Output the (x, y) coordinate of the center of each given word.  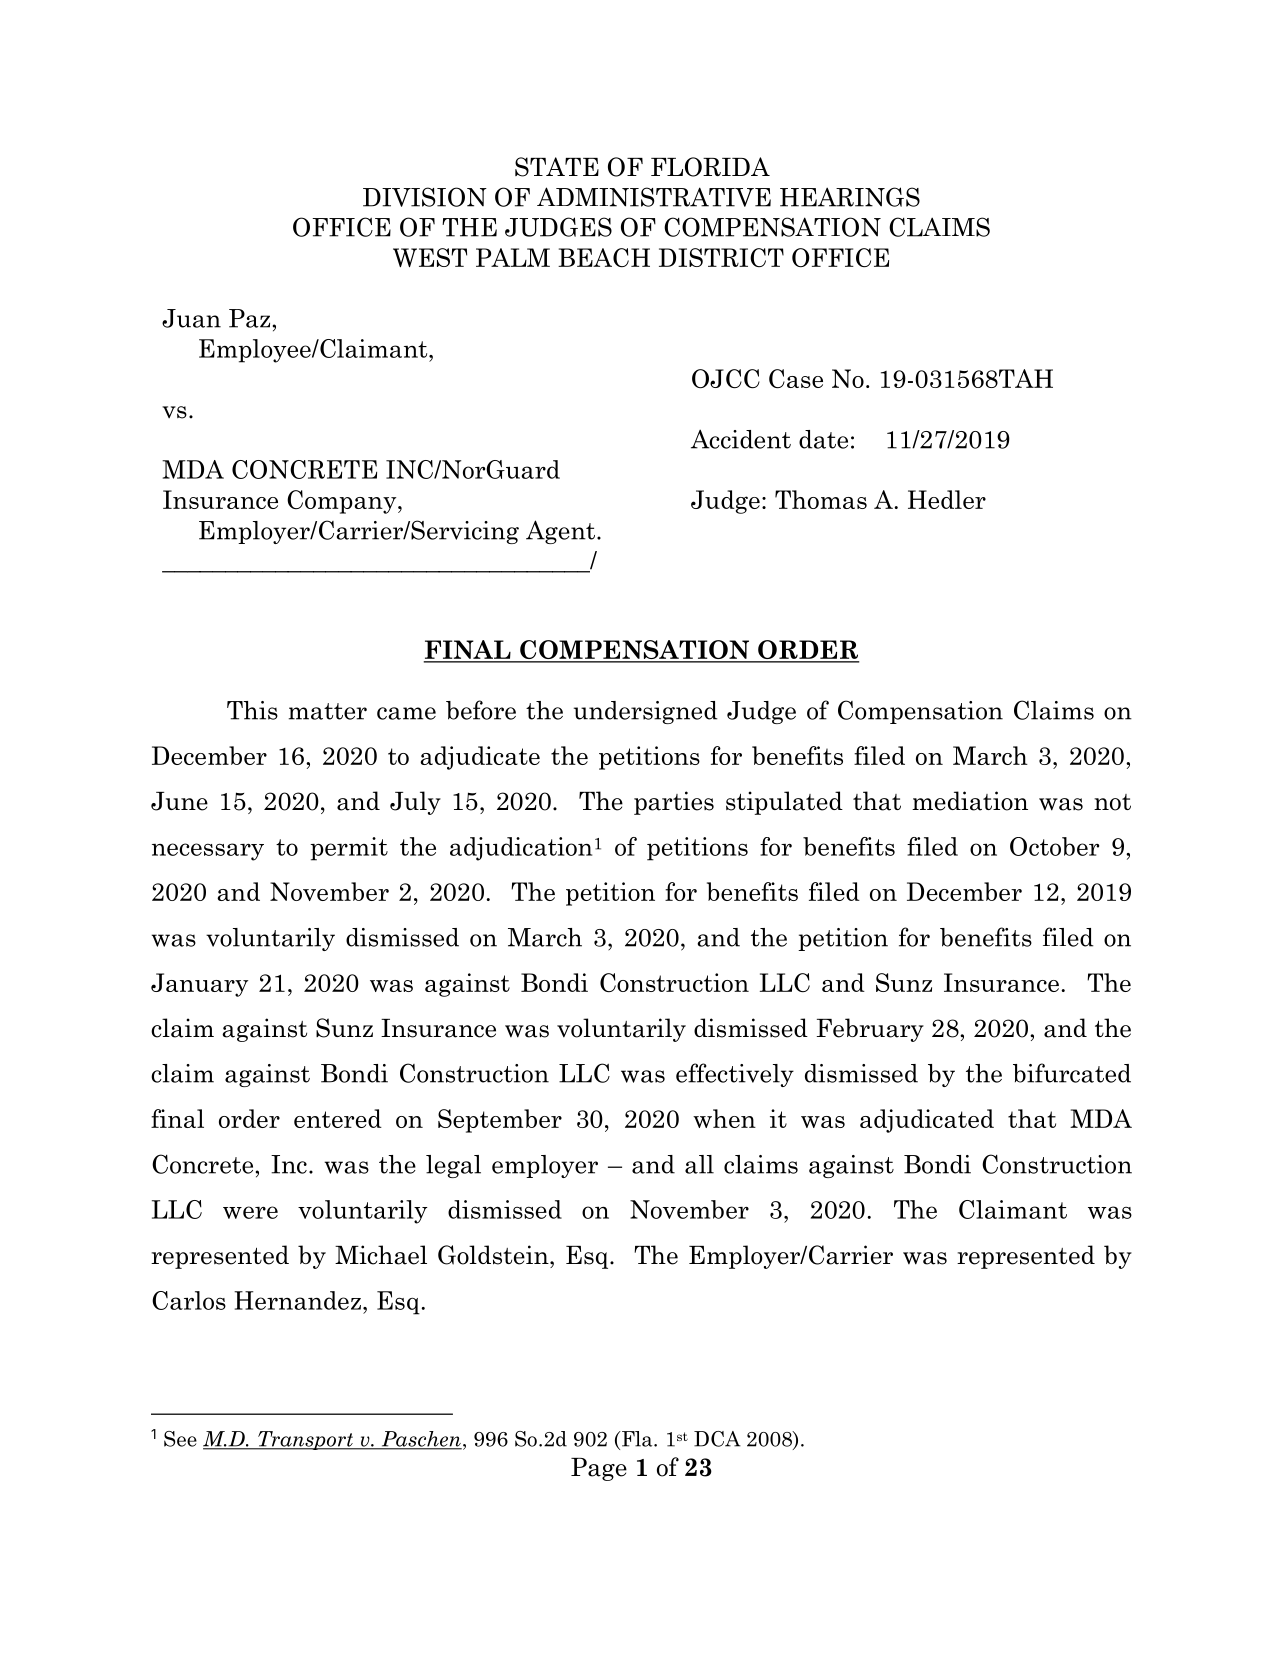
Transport (305, 1440)
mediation (970, 801)
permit (349, 849)
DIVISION (425, 197)
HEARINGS (850, 197)
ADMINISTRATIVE (654, 197)
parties (674, 803)
